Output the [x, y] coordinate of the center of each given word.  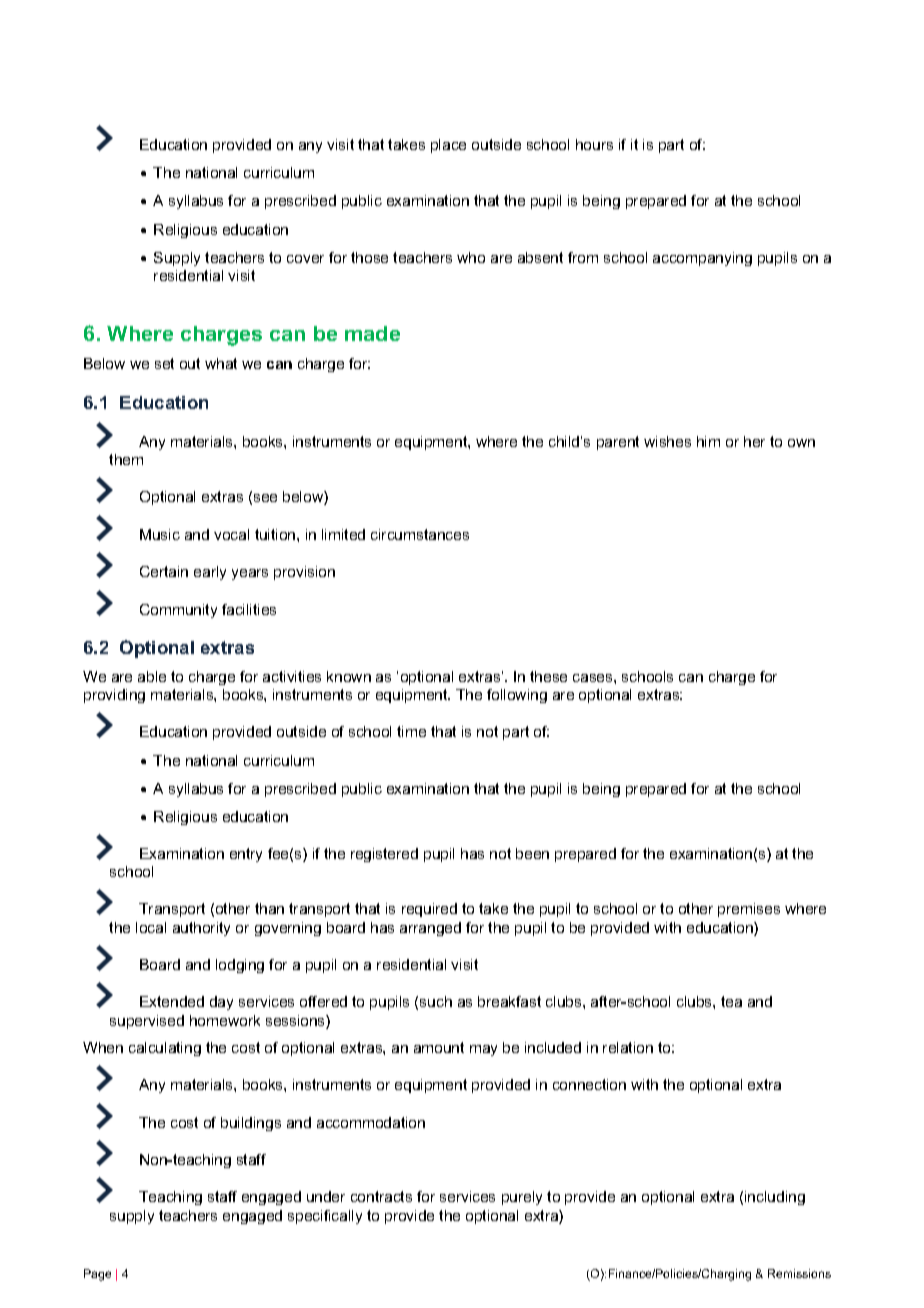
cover [305, 259]
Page [97, 1275]
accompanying [702, 259]
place [448, 146]
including [775, 1198]
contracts [381, 1196]
